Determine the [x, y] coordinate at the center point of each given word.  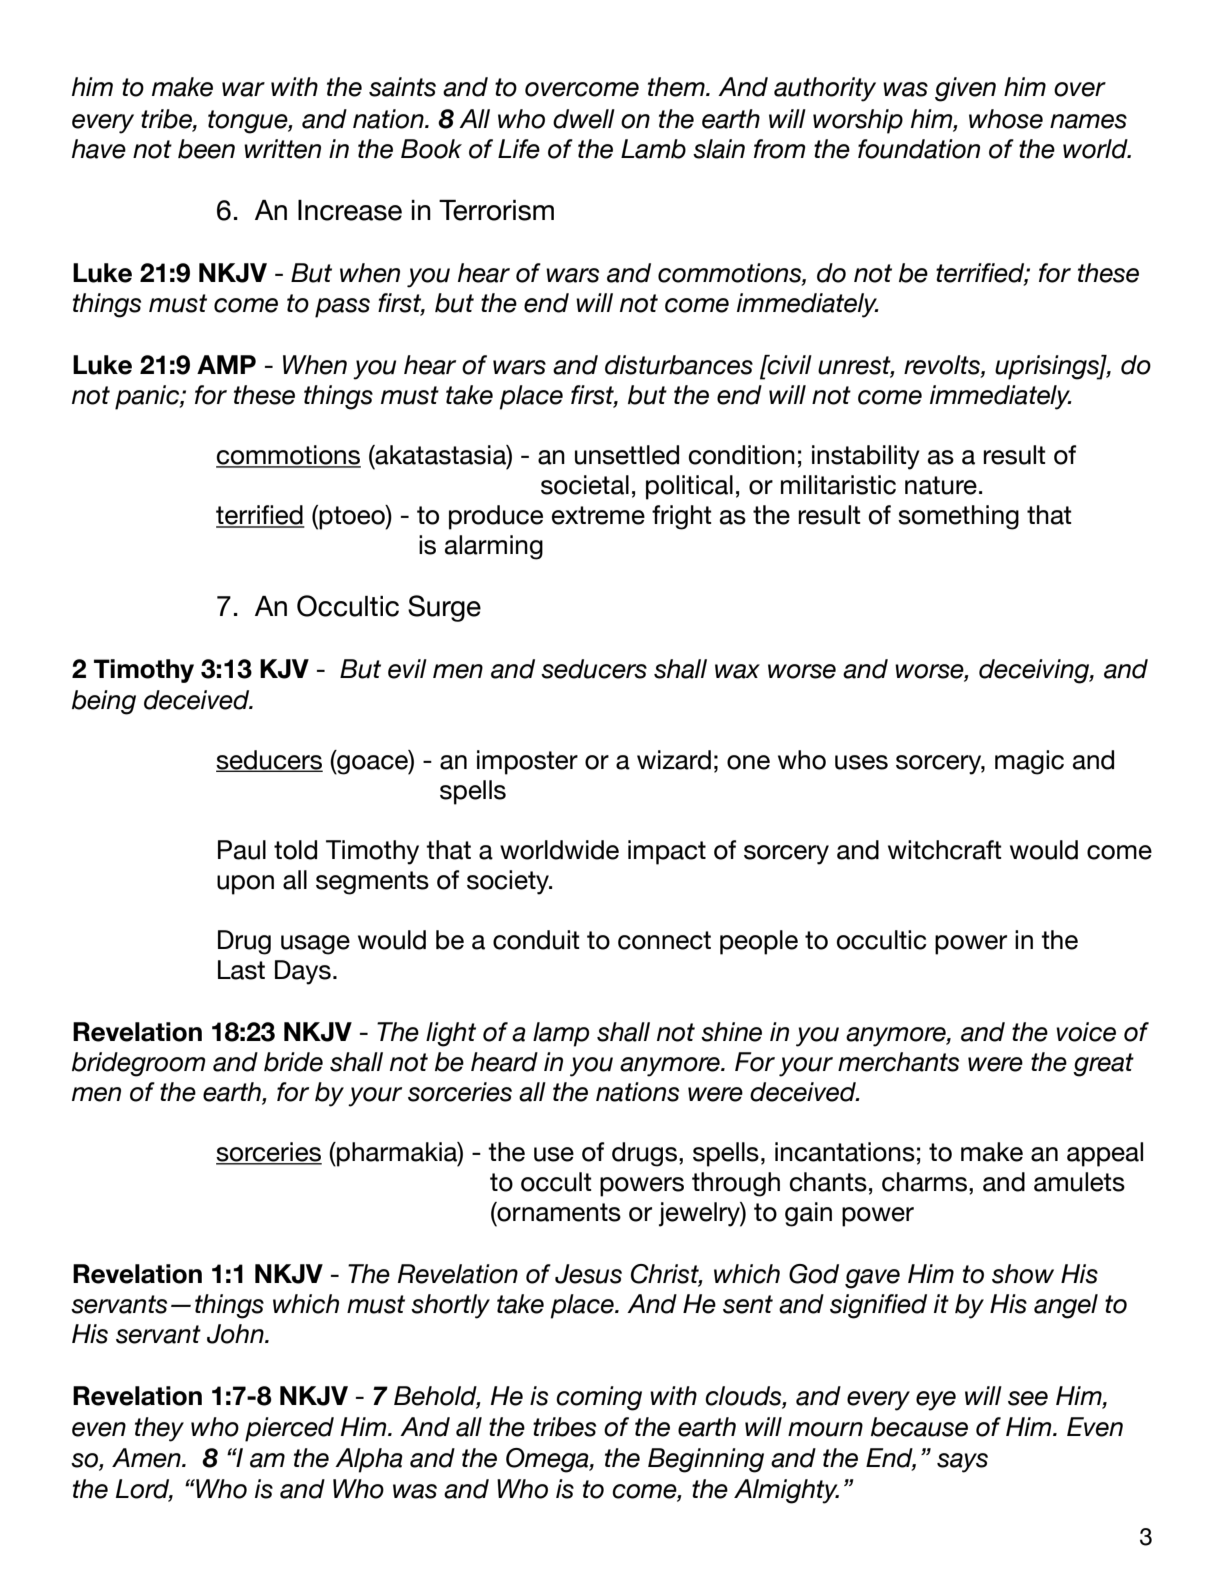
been [206, 149]
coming [599, 1398]
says [962, 1463]
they [159, 1429]
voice [1086, 1032]
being [104, 702]
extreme [598, 515]
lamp [561, 1034]
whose [1006, 119]
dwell [584, 119]
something [958, 517]
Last [241, 970]
